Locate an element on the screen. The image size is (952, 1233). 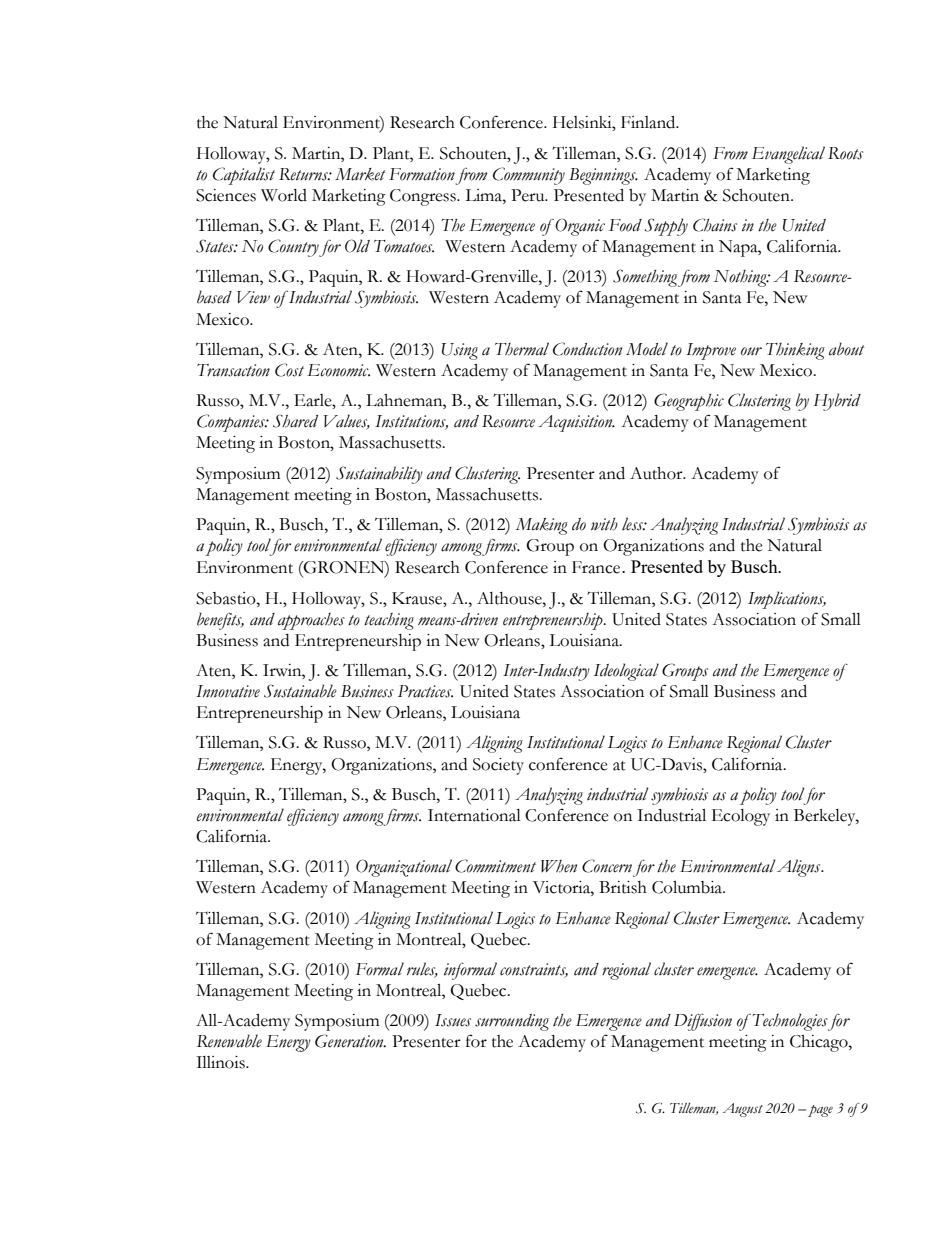
Generation is located at coordinates (350, 1041).
